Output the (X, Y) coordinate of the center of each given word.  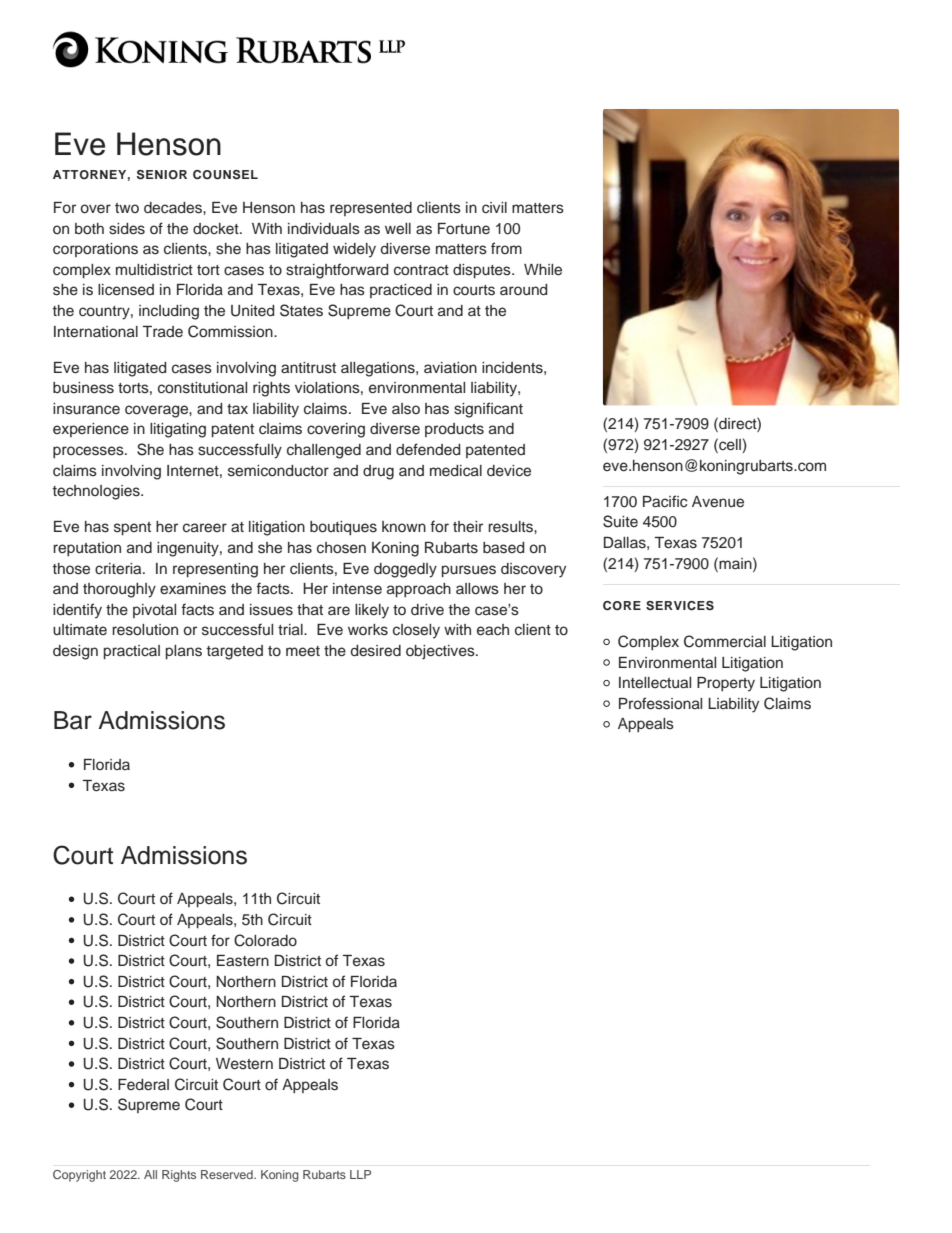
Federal (143, 1084)
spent (132, 528)
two (127, 208)
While (543, 269)
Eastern (243, 961)
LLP (360, 1174)
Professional (660, 703)
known (404, 526)
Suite (620, 521)
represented (371, 209)
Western (244, 1064)
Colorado (265, 940)
